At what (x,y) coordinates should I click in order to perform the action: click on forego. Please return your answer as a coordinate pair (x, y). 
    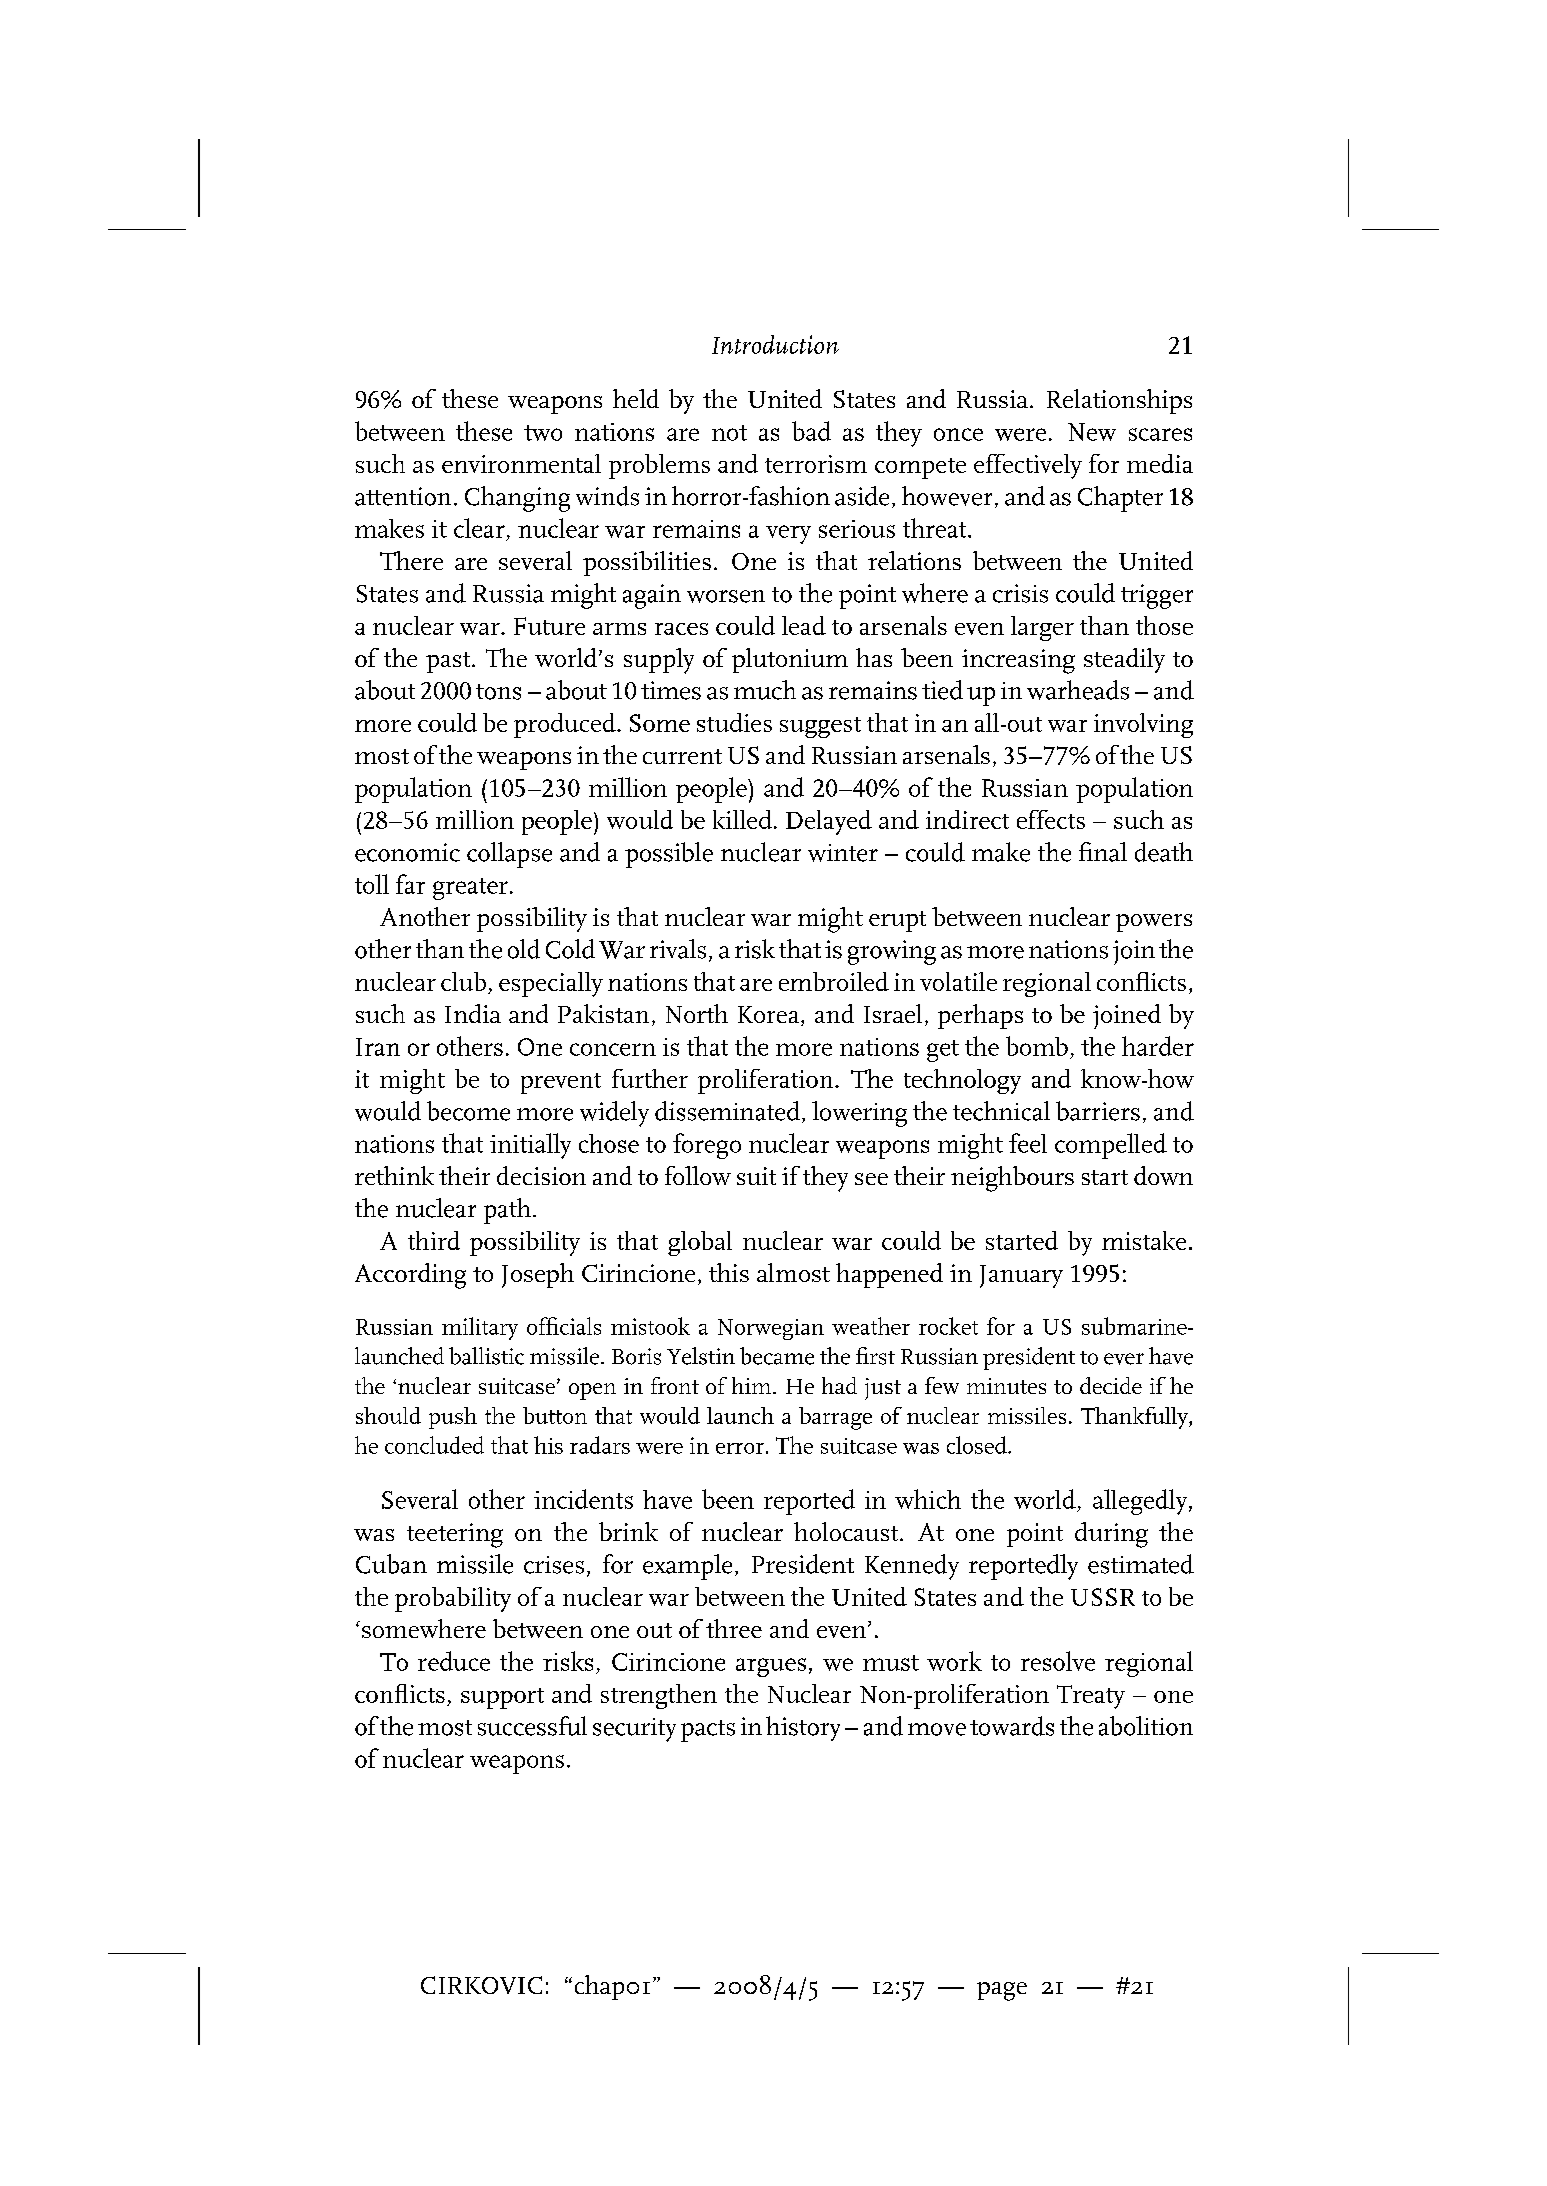
    Looking at the image, I should click on (707, 1146).
